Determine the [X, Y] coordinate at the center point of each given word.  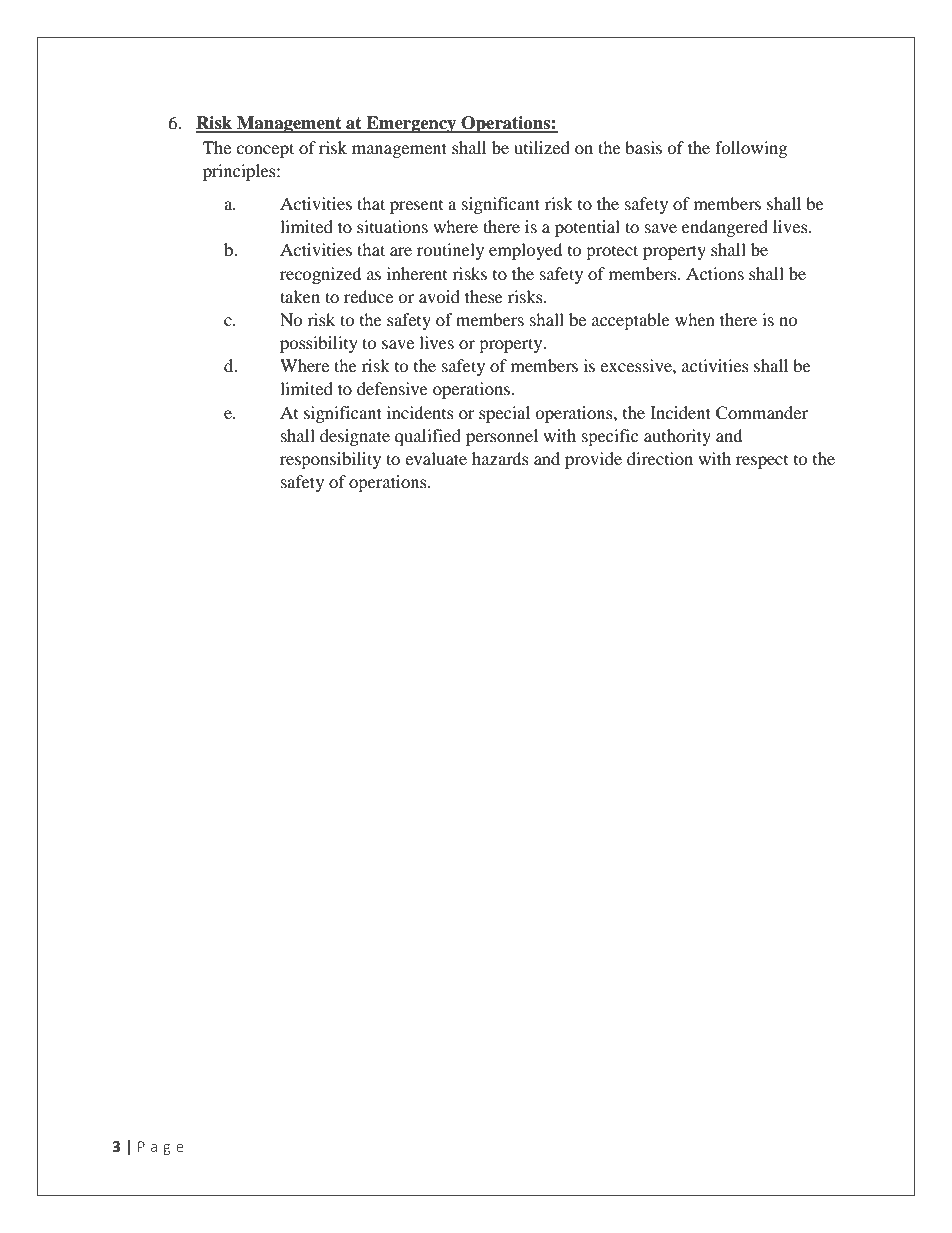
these [484, 296]
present [416, 207]
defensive [392, 388]
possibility [319, 344]
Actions [715, 273]
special [504, 414]
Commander [762, 413]
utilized [542, 147]
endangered [725, 228]
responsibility [330, 460]
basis [643, 147]
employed [526, 251]
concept [265, 150]
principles [240, 172]
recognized [321, 275]
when [695, 319]
